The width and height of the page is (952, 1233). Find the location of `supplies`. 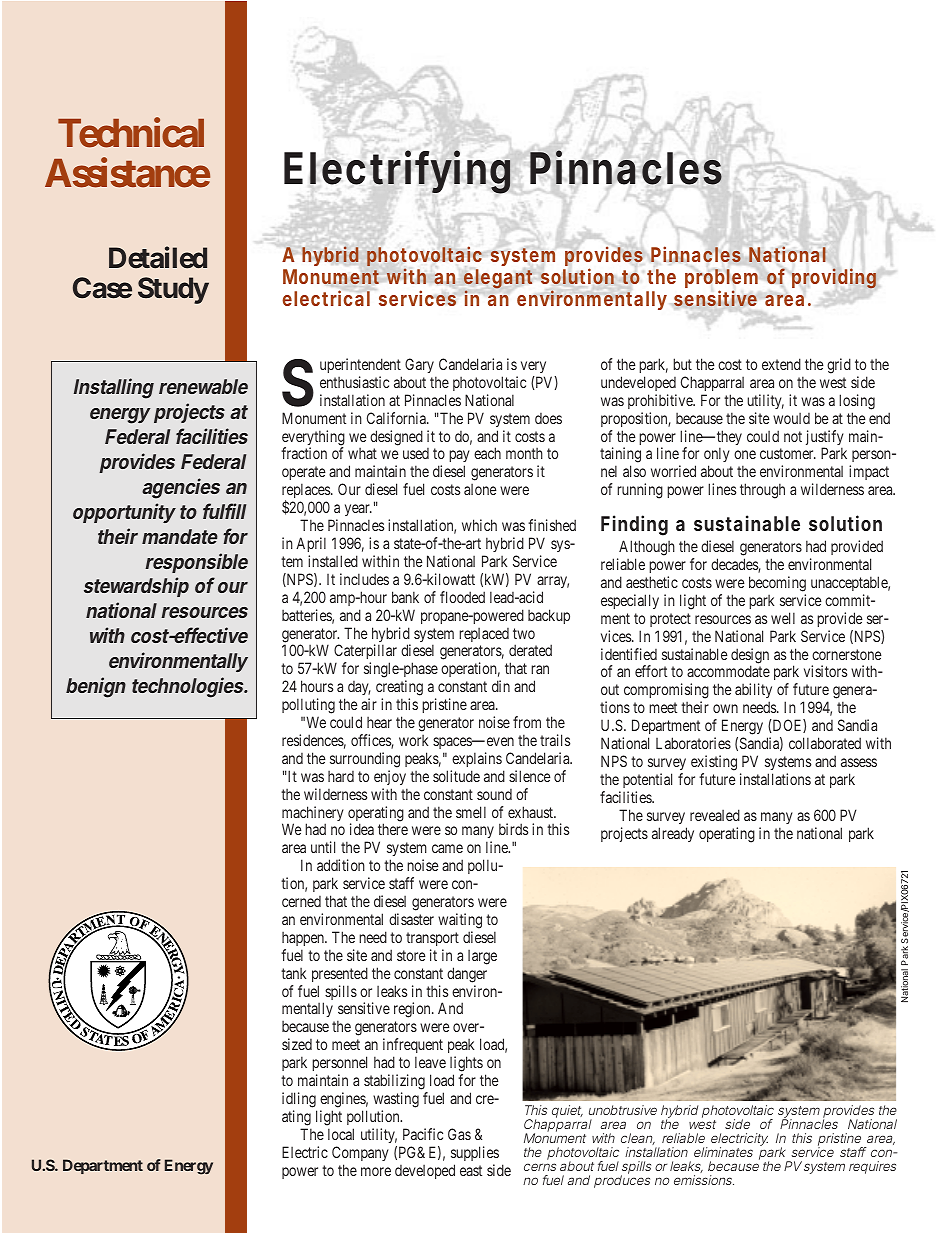

supplies is located at coordinates (475, 1153).
